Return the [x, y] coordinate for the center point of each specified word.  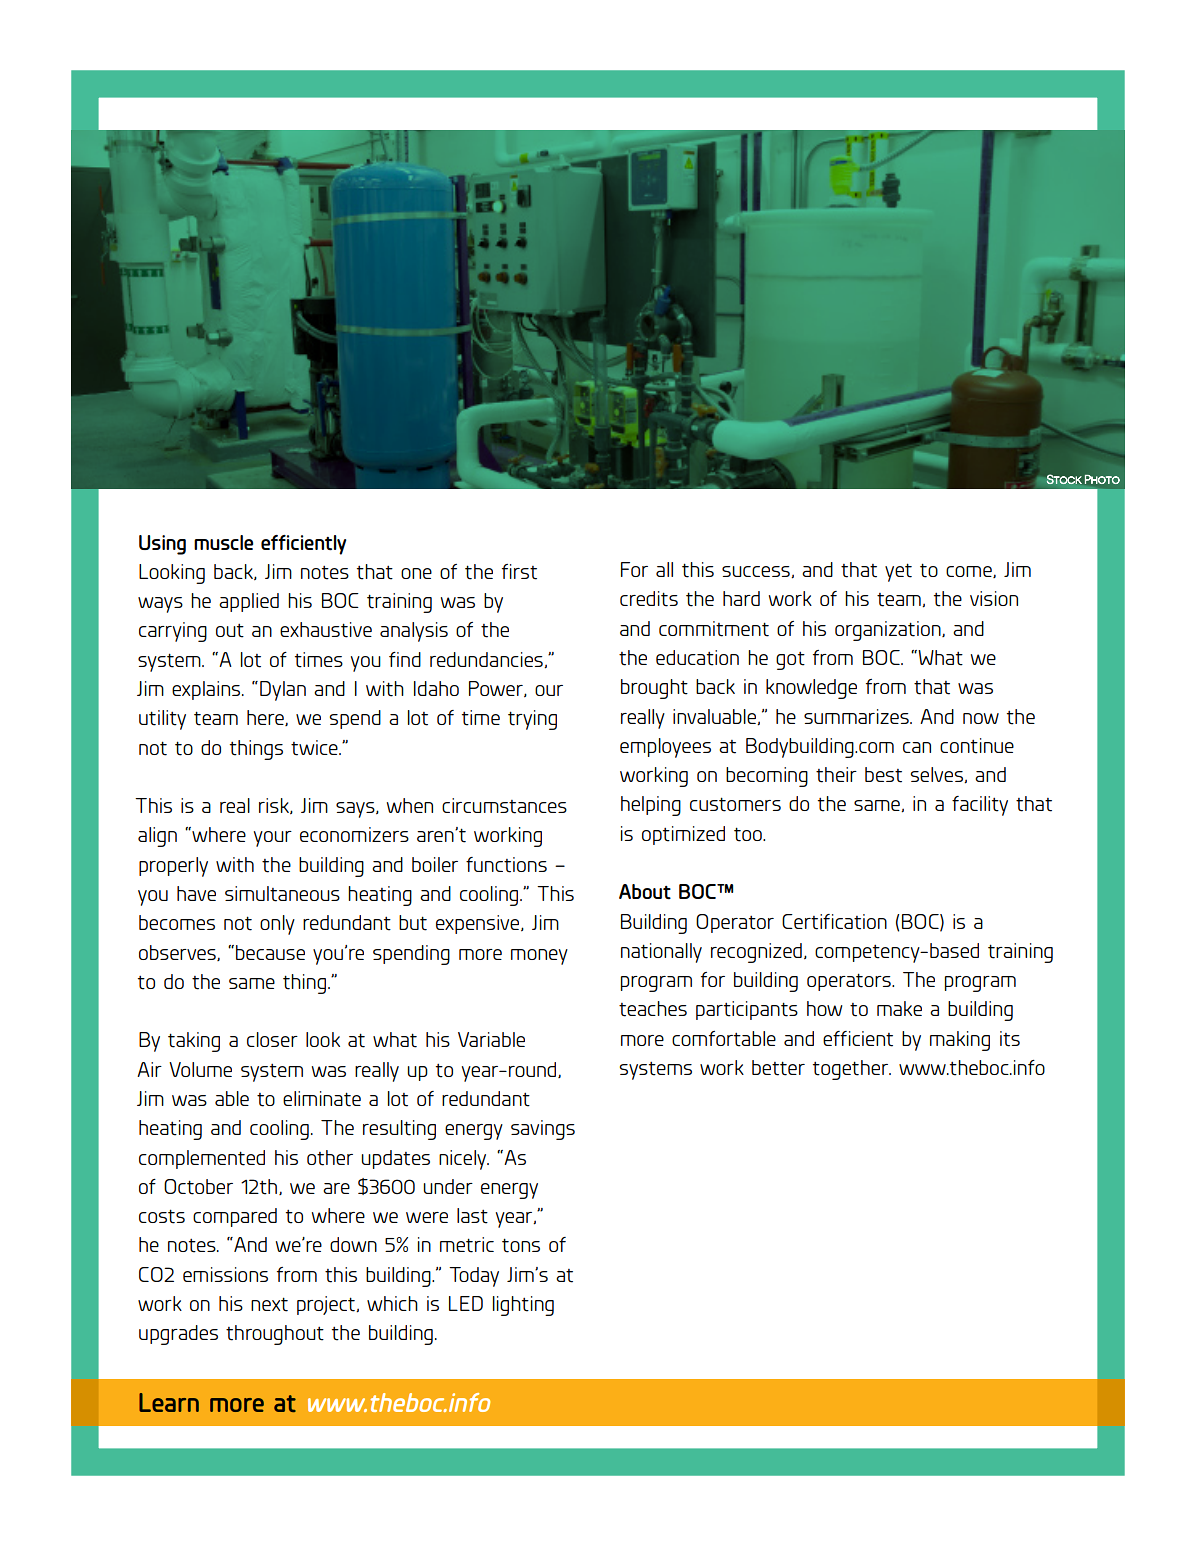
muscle [223, 542]
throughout [275, 1335]
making [960, 1041]
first [519, 572]
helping [651, 806]
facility [980, 806]
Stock [1064, 479]
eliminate [322, 1099]
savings [543, 1130]
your [273, 839]
